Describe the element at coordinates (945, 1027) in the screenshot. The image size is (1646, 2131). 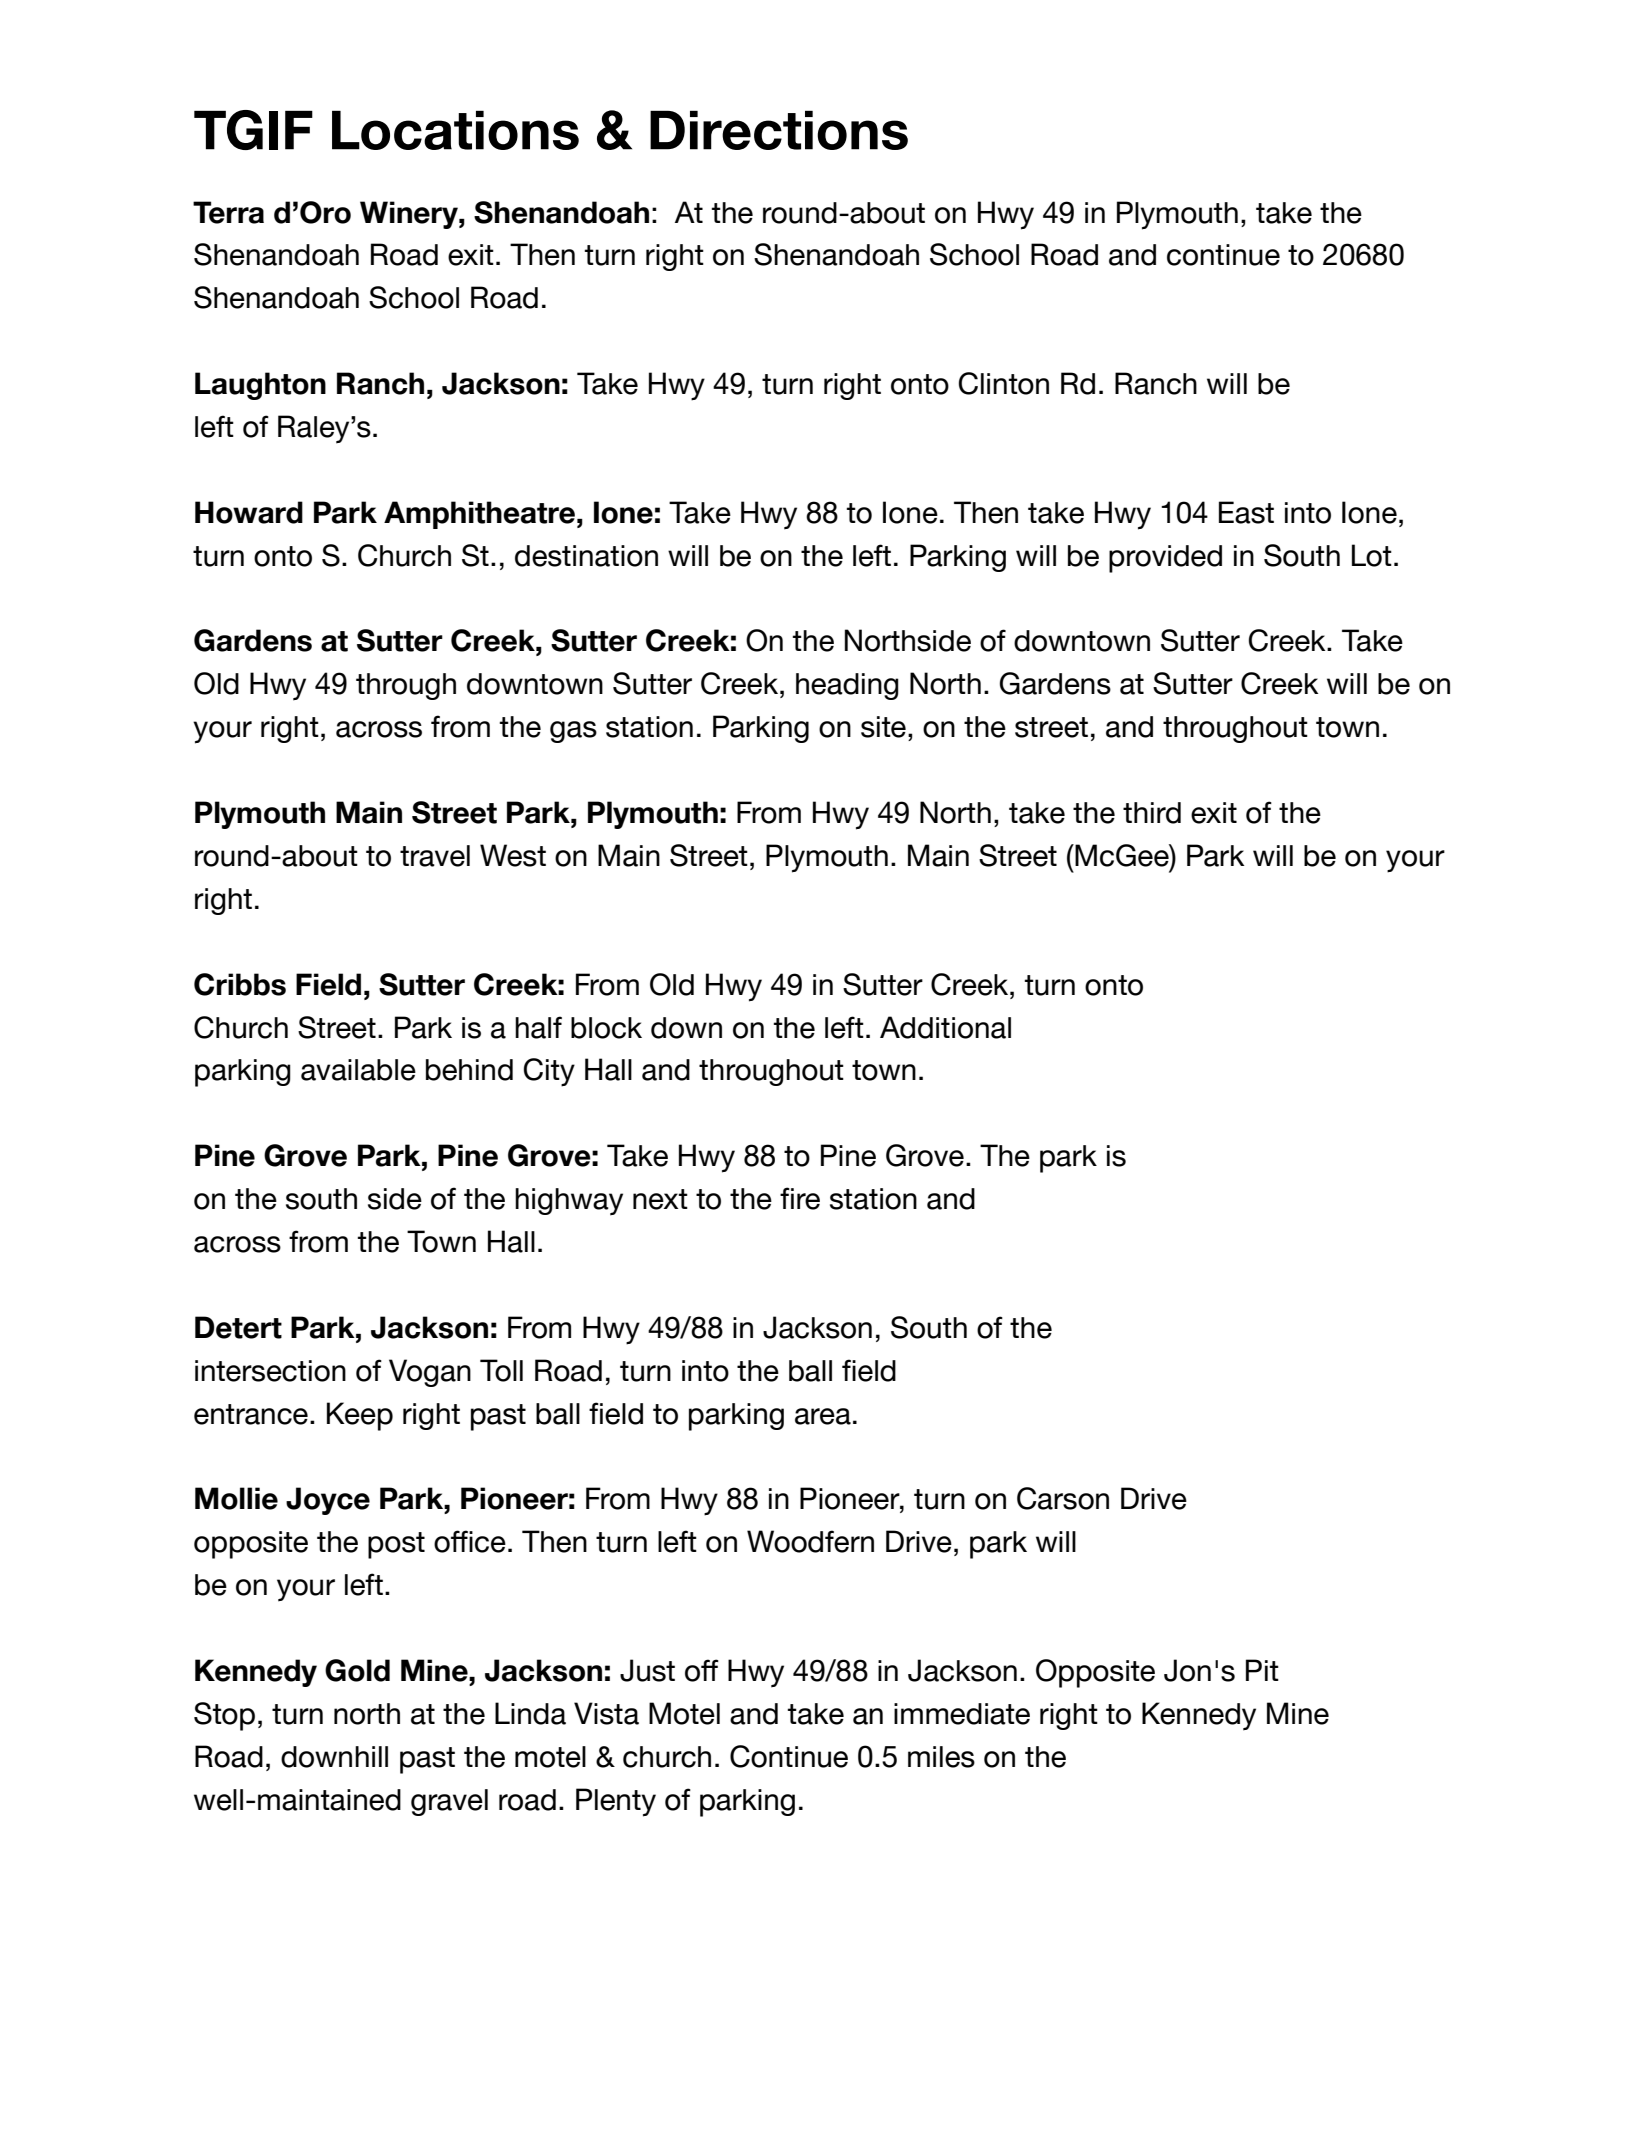
I see `Additional` at that location.
